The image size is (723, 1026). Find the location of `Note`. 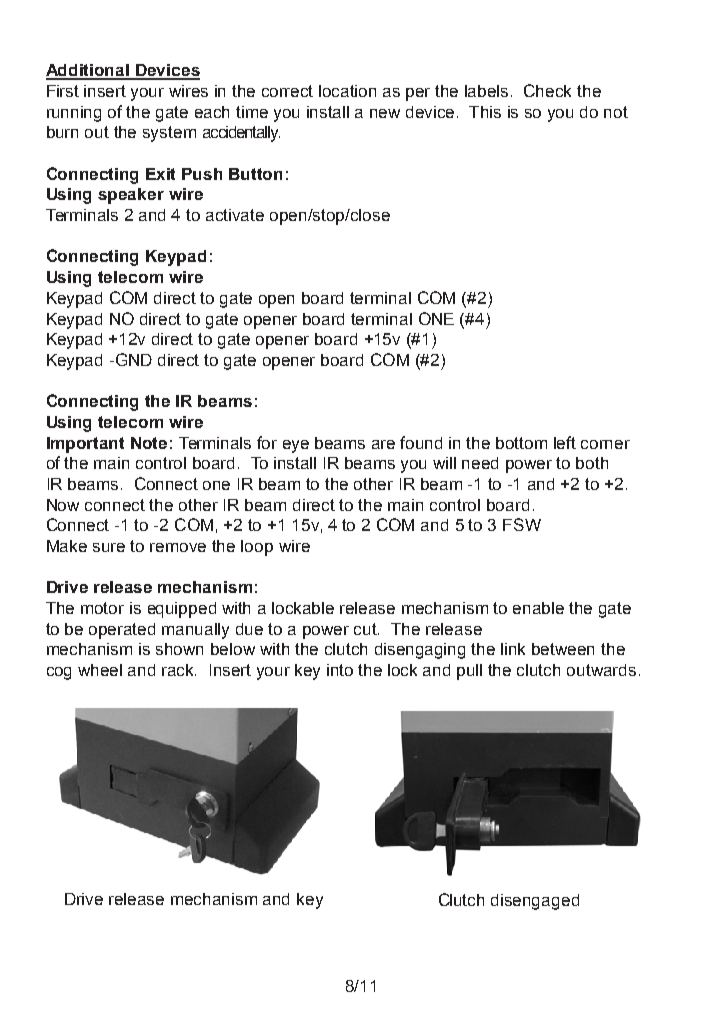

Note is located at coordinates (149, 443).
